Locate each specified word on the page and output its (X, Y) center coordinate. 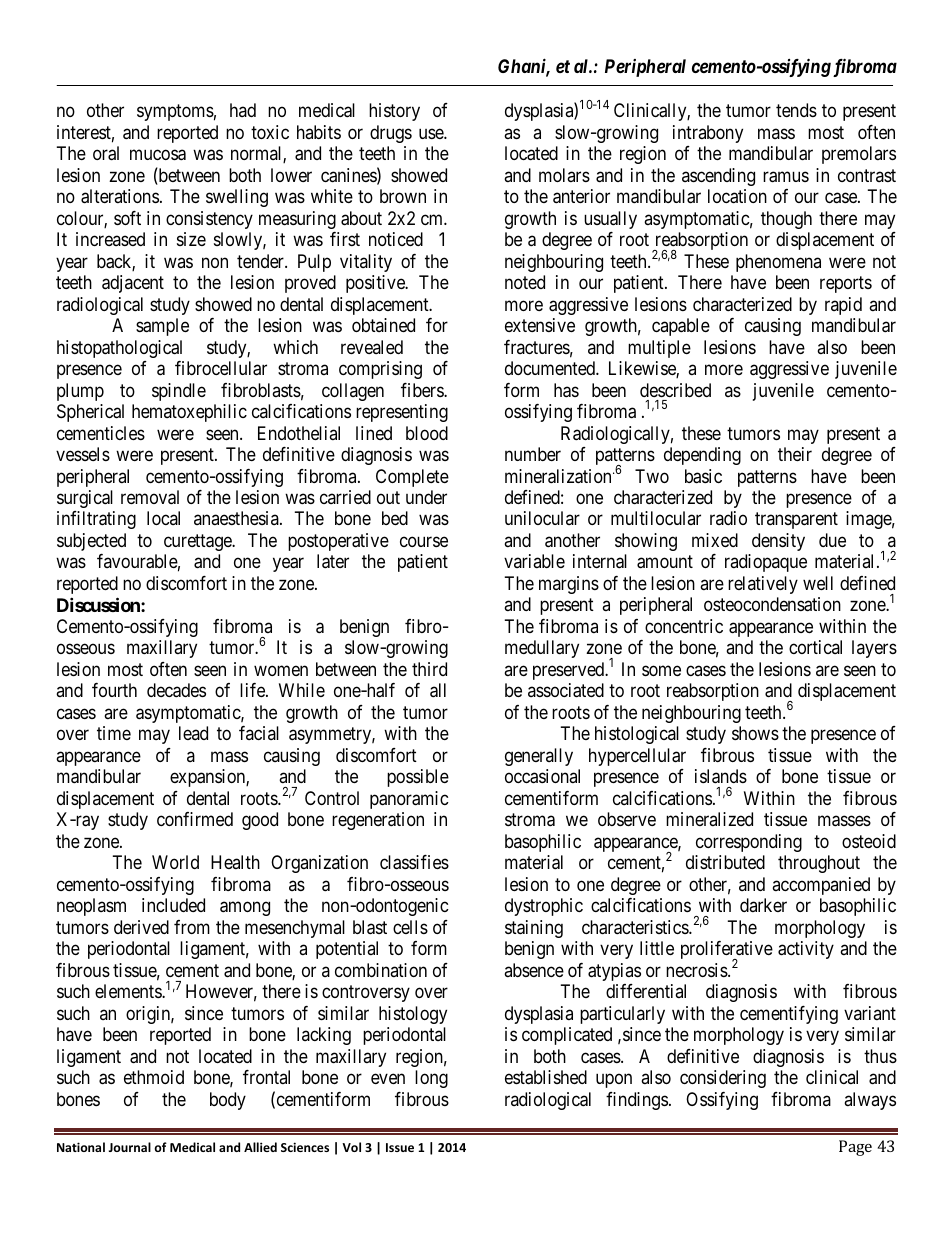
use (432, 133)
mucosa (158, 155)
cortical (815, 647)
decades (176, 690)
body (228, 1101)
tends (796, 110)
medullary (542, 649)
